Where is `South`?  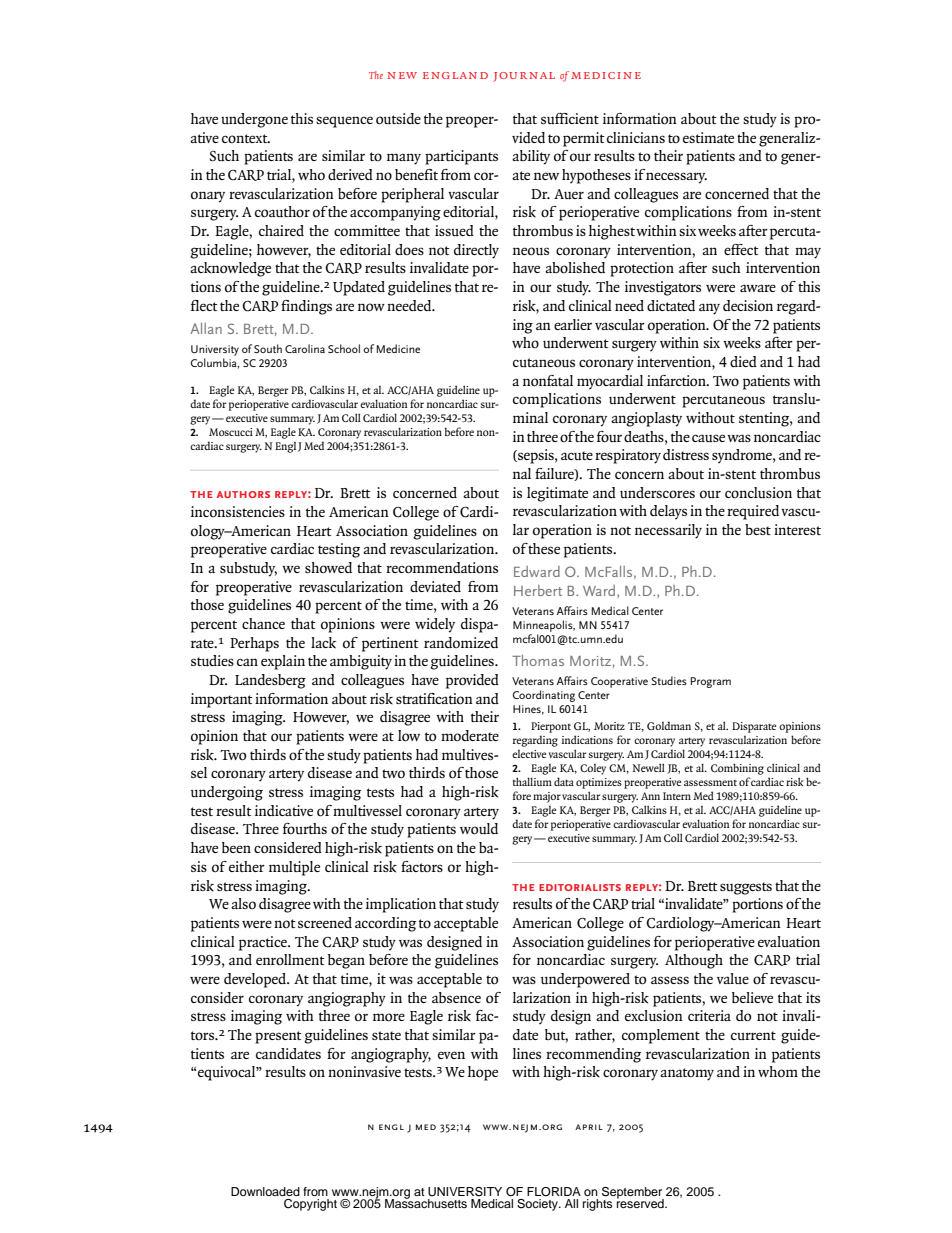
South is located at coordinates (268, 348).
